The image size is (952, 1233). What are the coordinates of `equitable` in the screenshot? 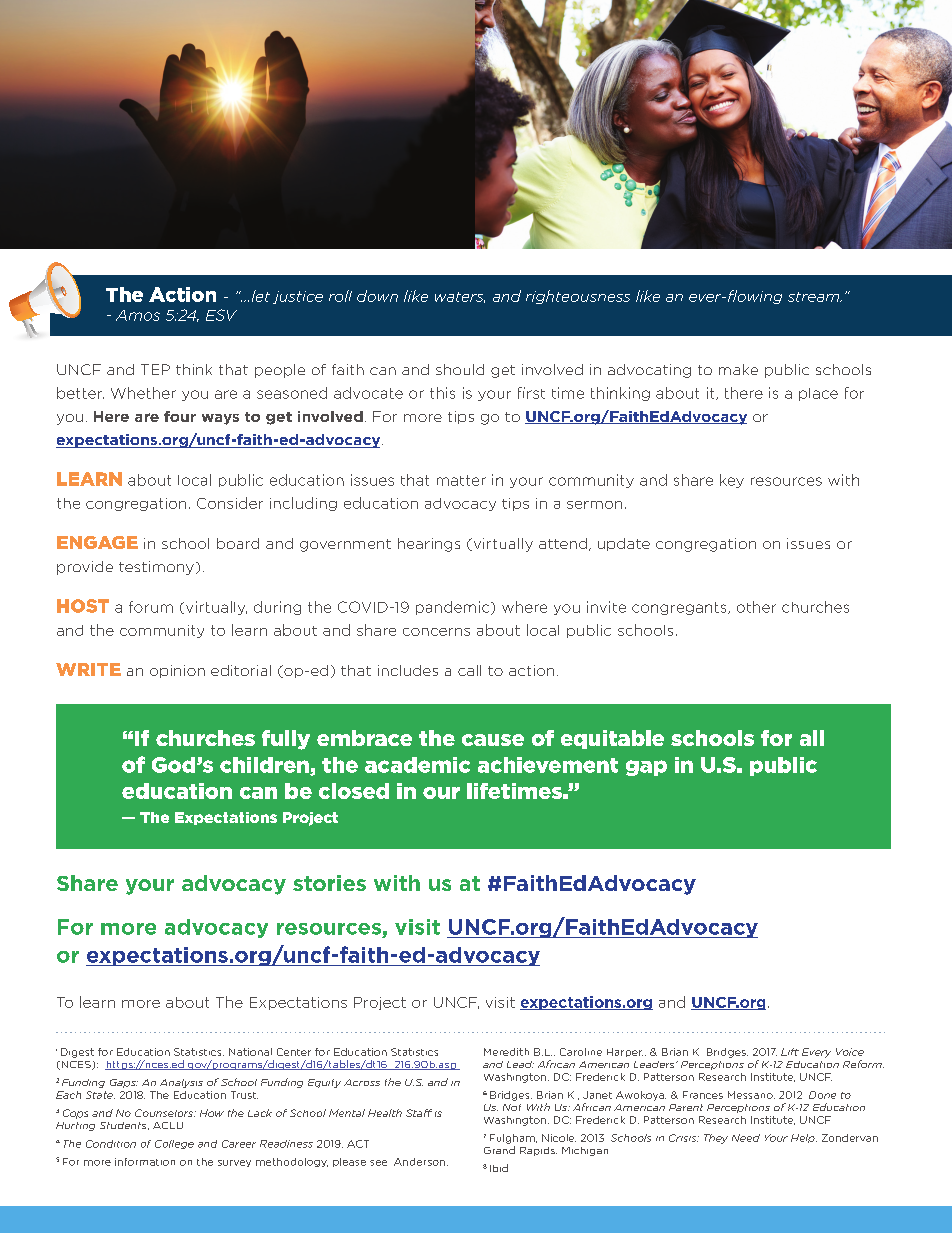 It's located at (612, 739).
